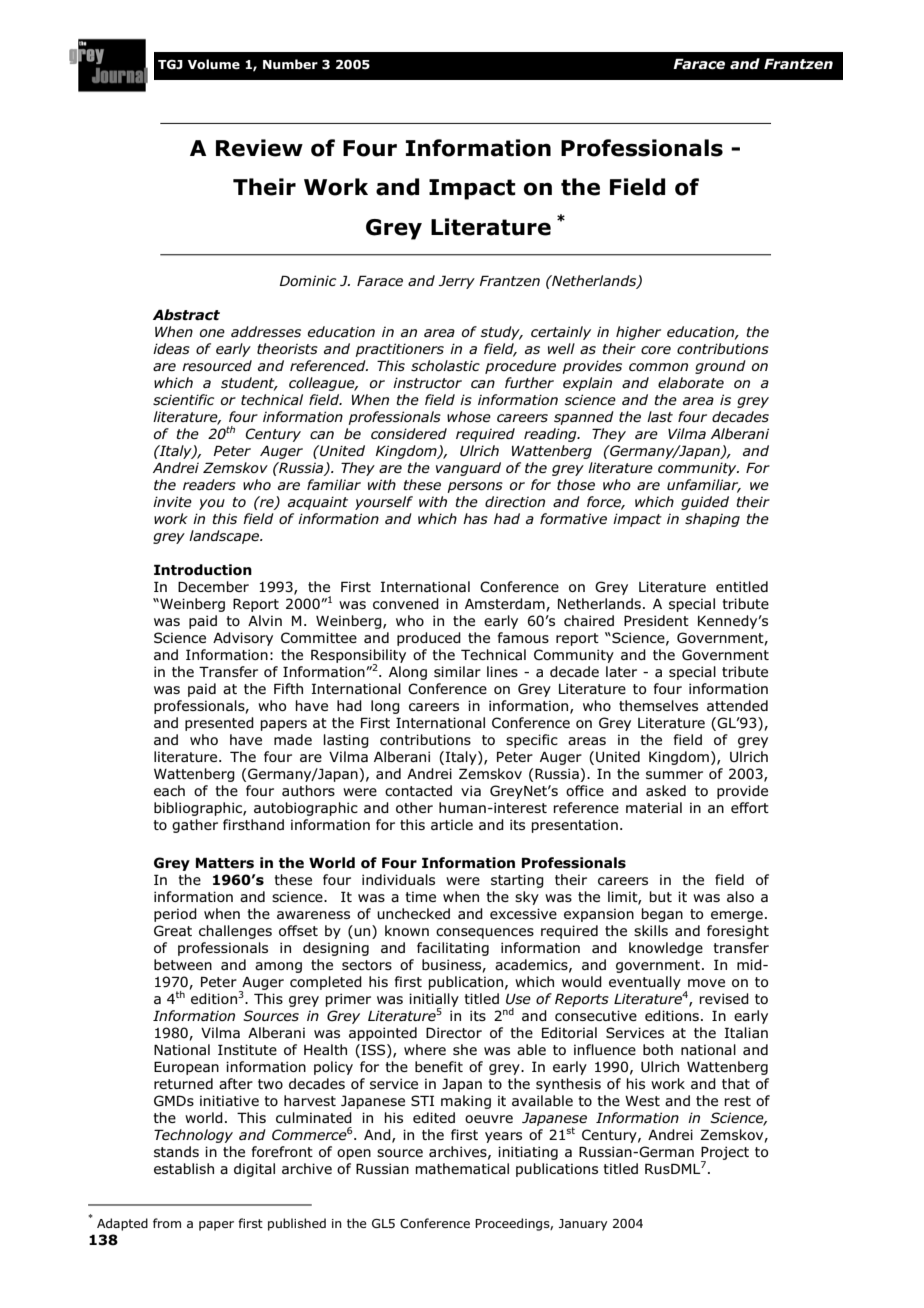  What do you see at coordinates (214, 64) in the image?
I see `Volume` at bounding box center [214, 64].
